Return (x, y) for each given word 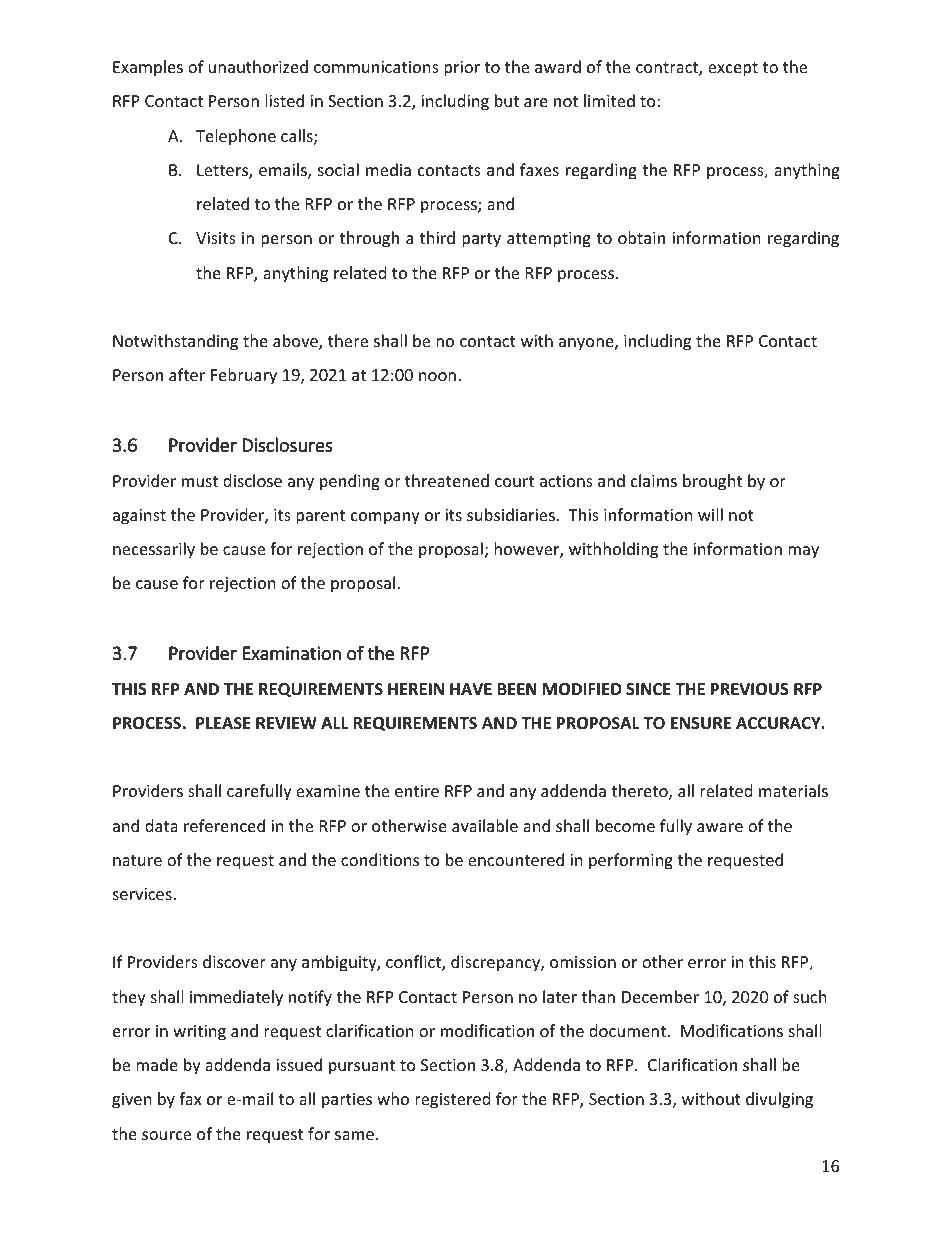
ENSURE (701, 723)
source (166, 1135)
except (733, 69)
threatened (447, 480)
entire (417, 791)
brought (712, 482)
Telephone (236, 137)
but (507, 100)
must (200, 481)
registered (452, 1100)
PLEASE (223, 723)
